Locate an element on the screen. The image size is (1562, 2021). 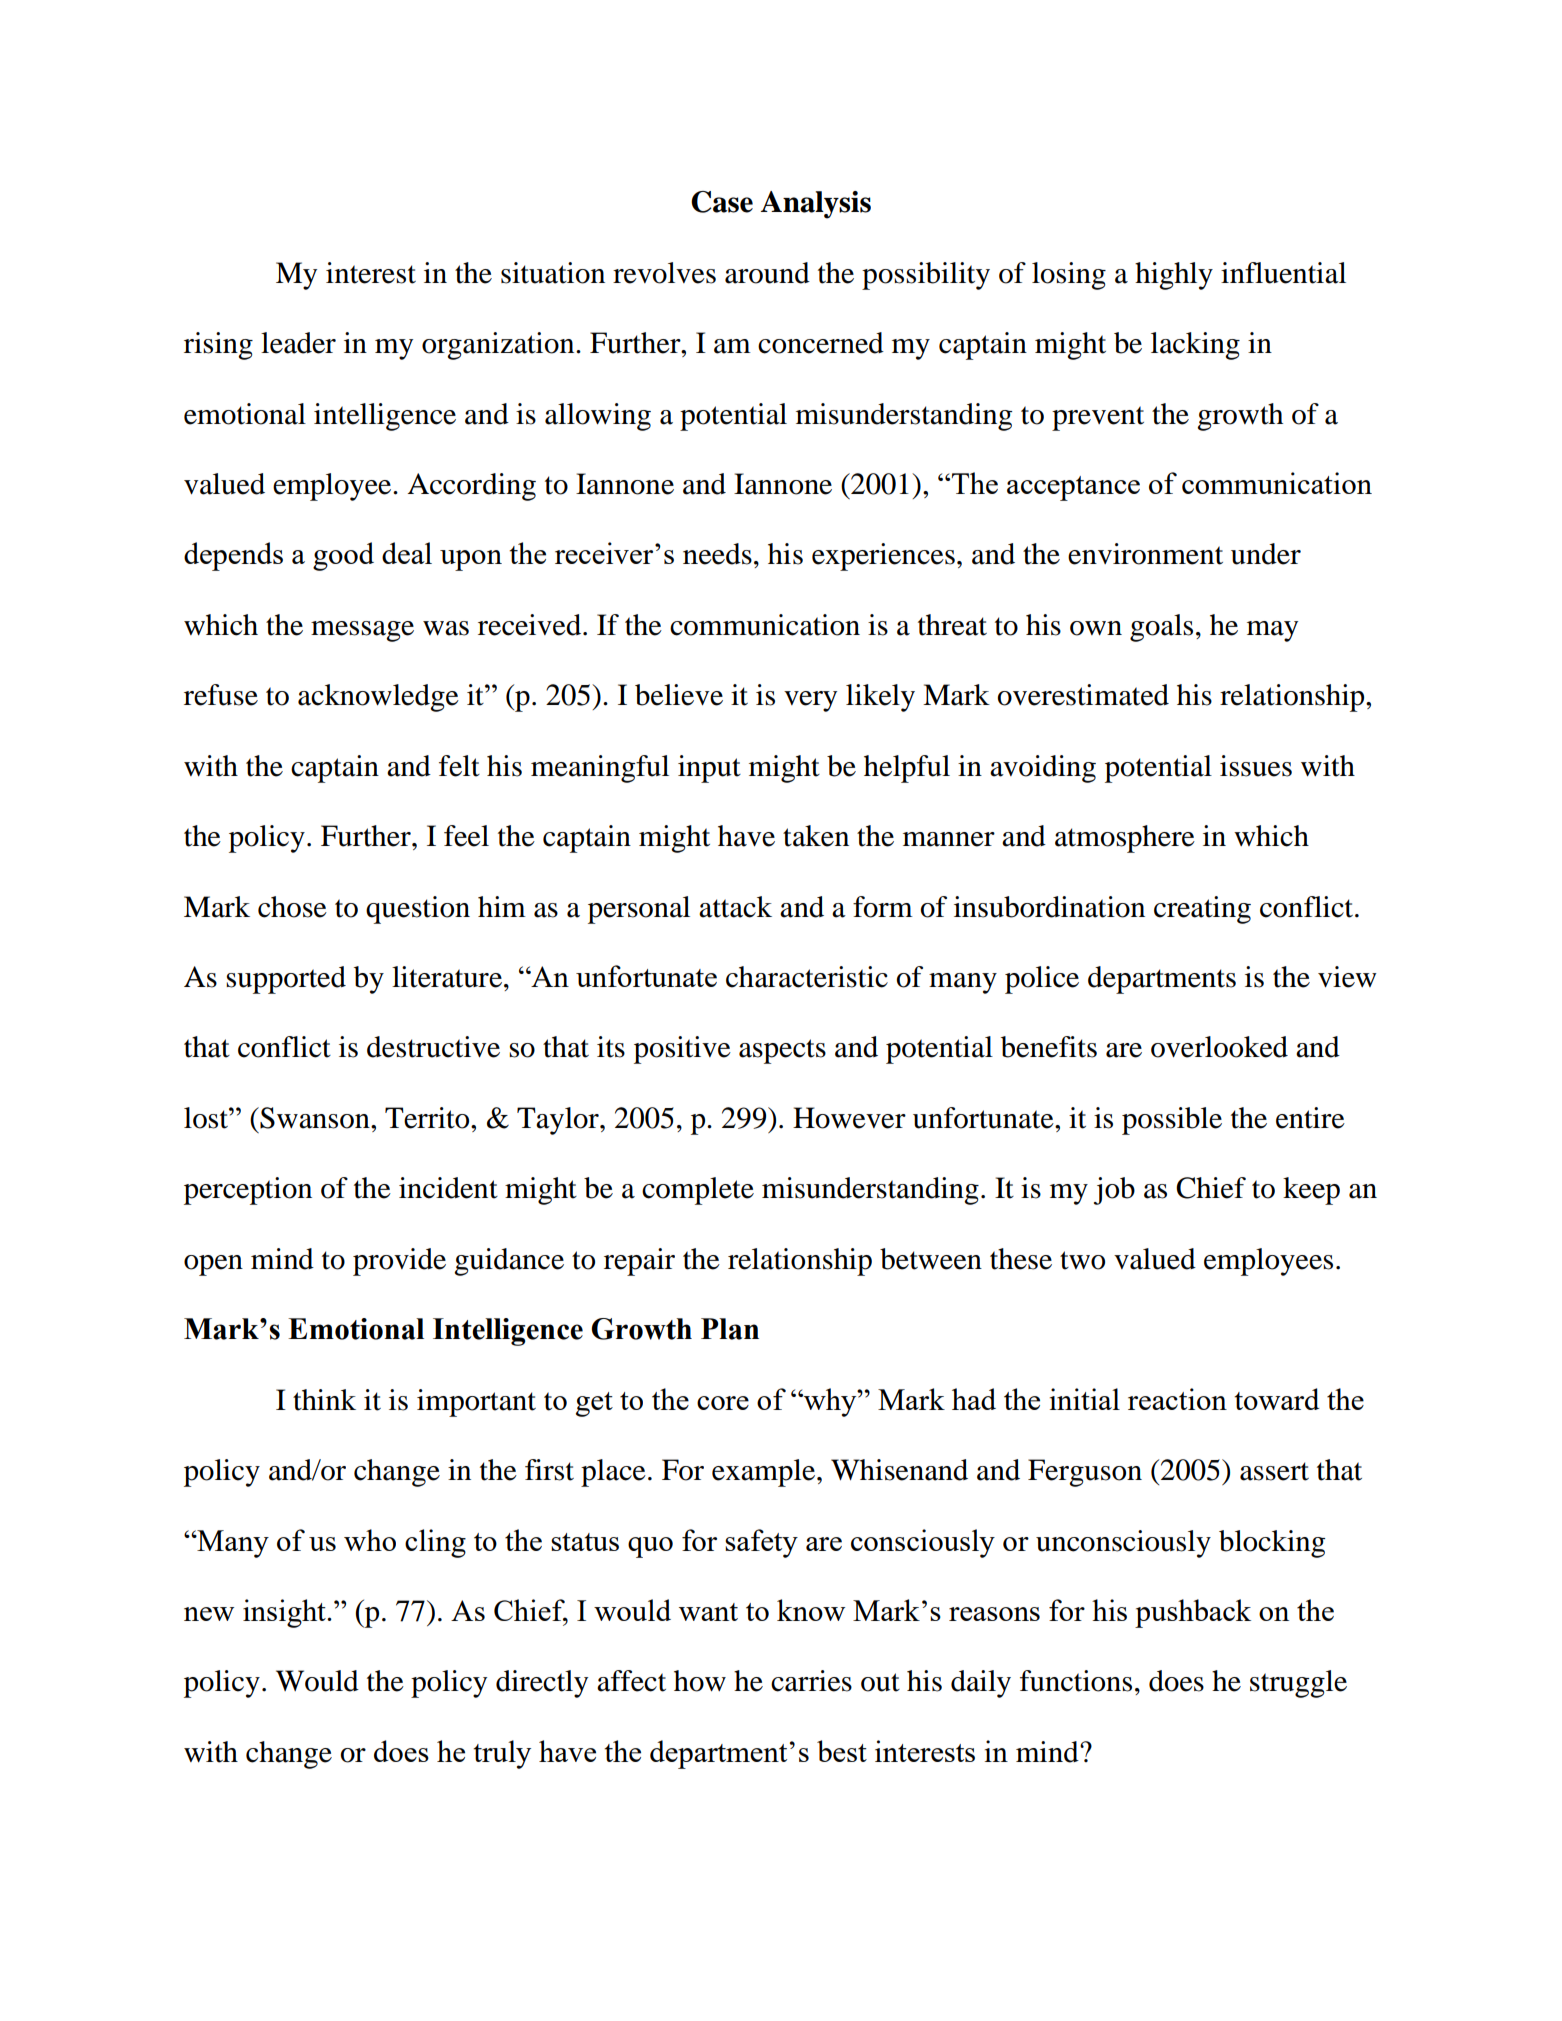
highly is located at coordinates (1174, 276).
